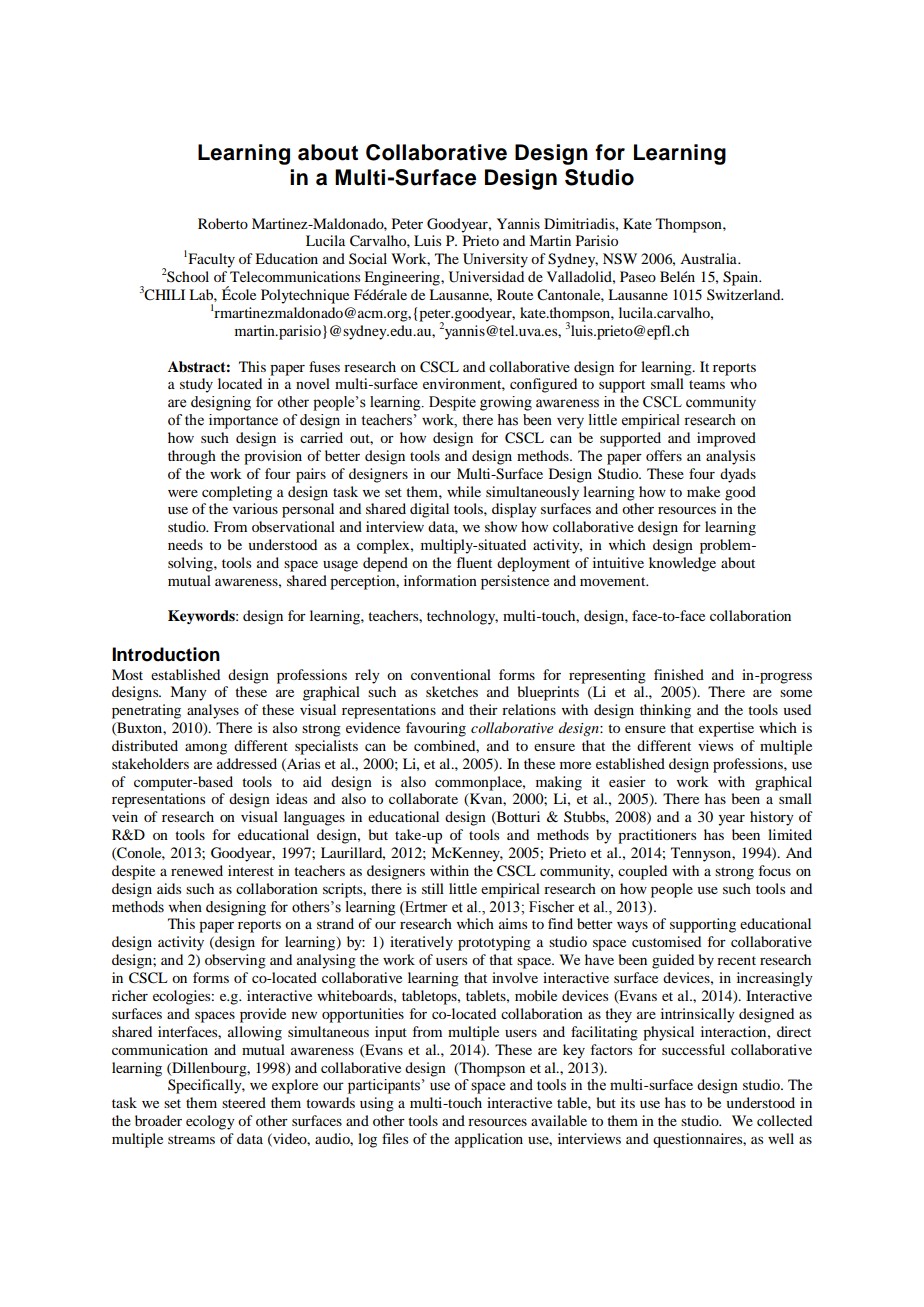  I want to click on Many, so click(188, 693).
